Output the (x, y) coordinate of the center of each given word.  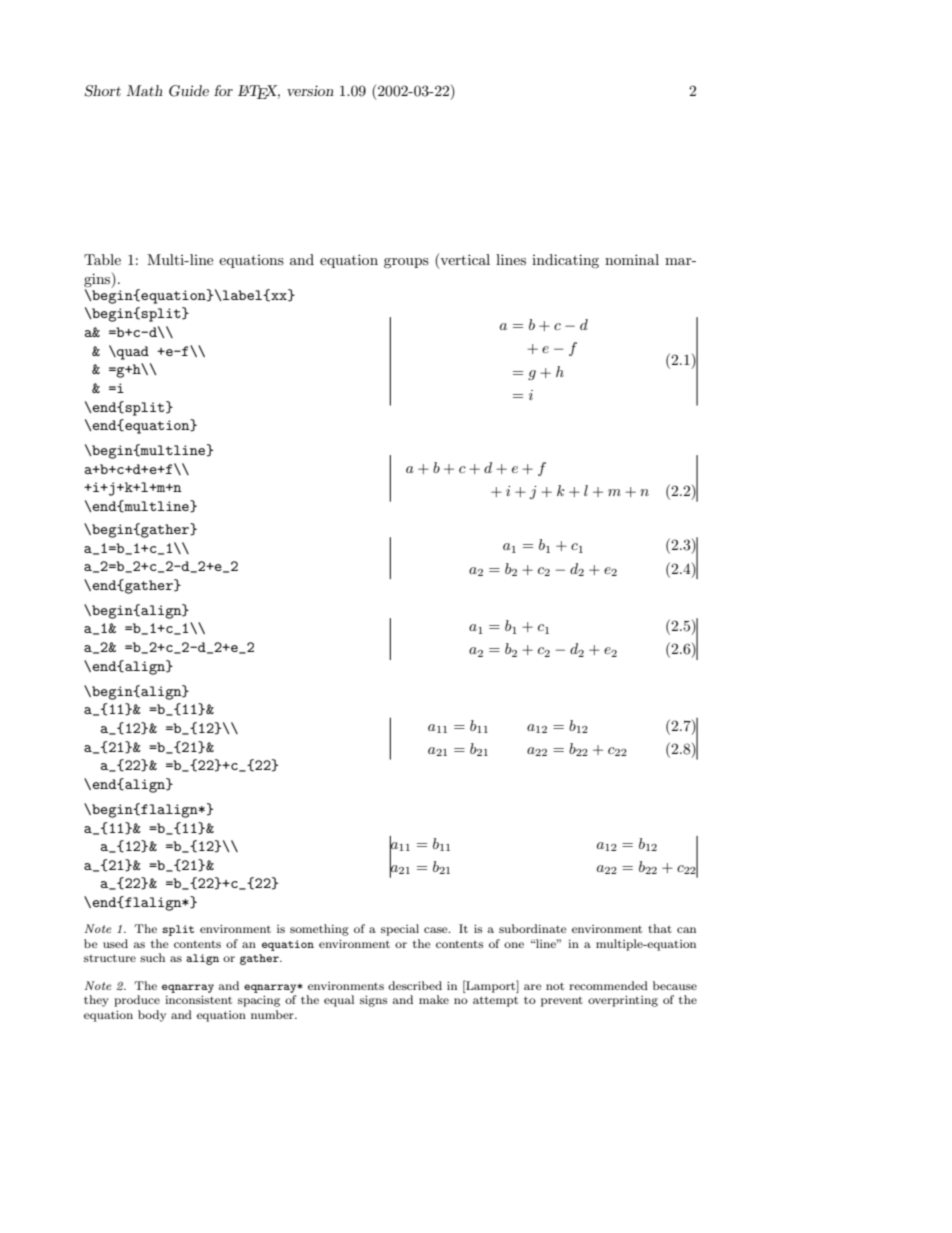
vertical (464, 261)
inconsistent (198, 999)
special (400, 930)
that (660, 928)
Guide (189, 91)
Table (102, 259)
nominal (632, 259)
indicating (565, 261)
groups (406, 263)
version (310, 90)
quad (132, 353)
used (115, 943)
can (686, 930)
